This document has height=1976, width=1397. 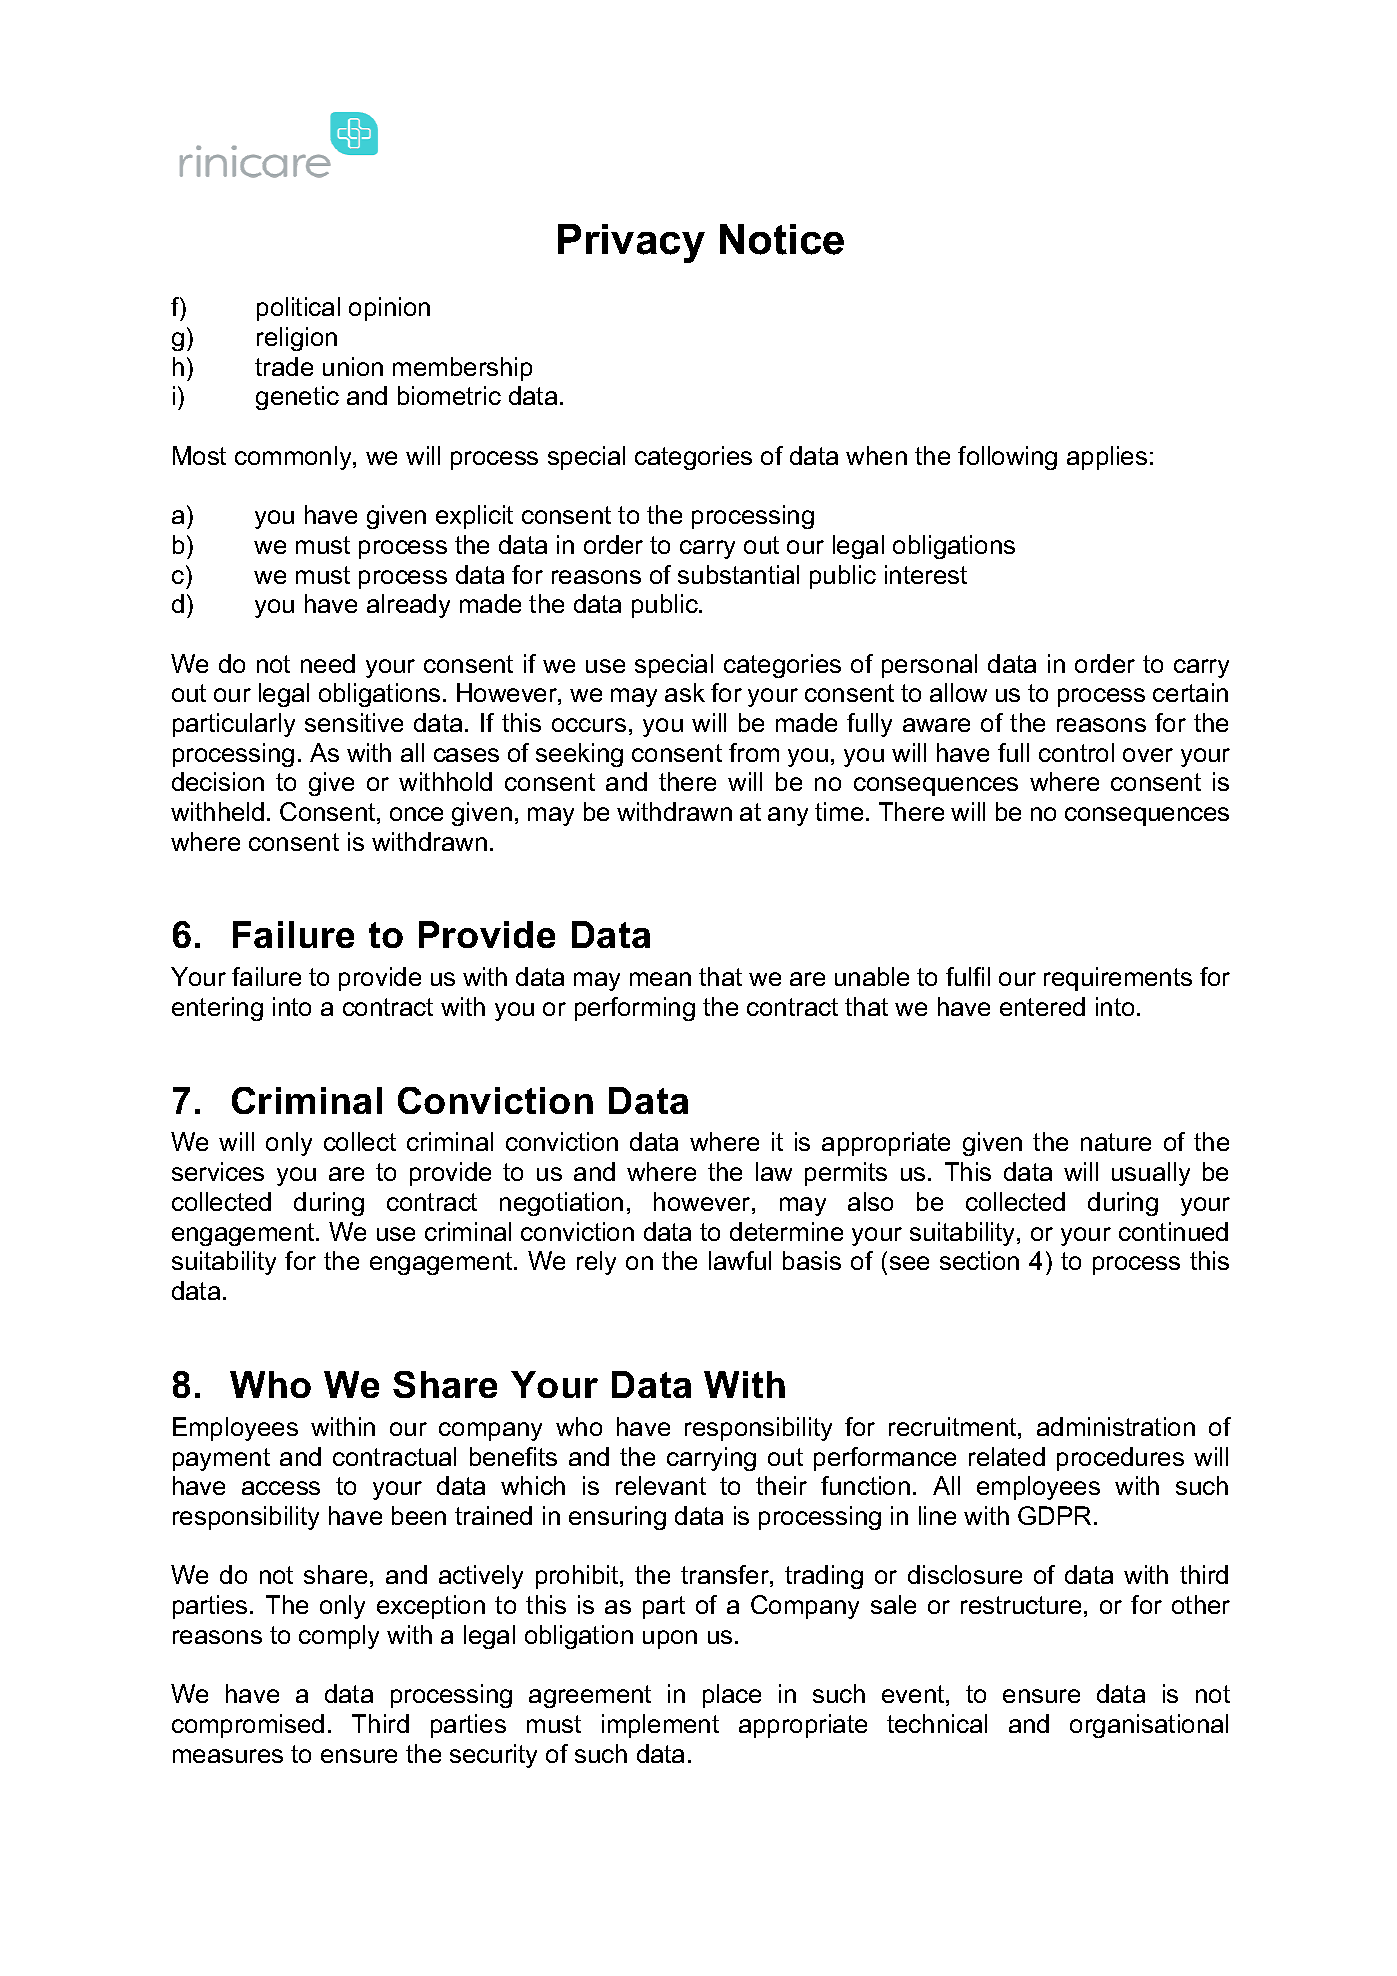 I want to click on control, so click(x=1076, y=752).
